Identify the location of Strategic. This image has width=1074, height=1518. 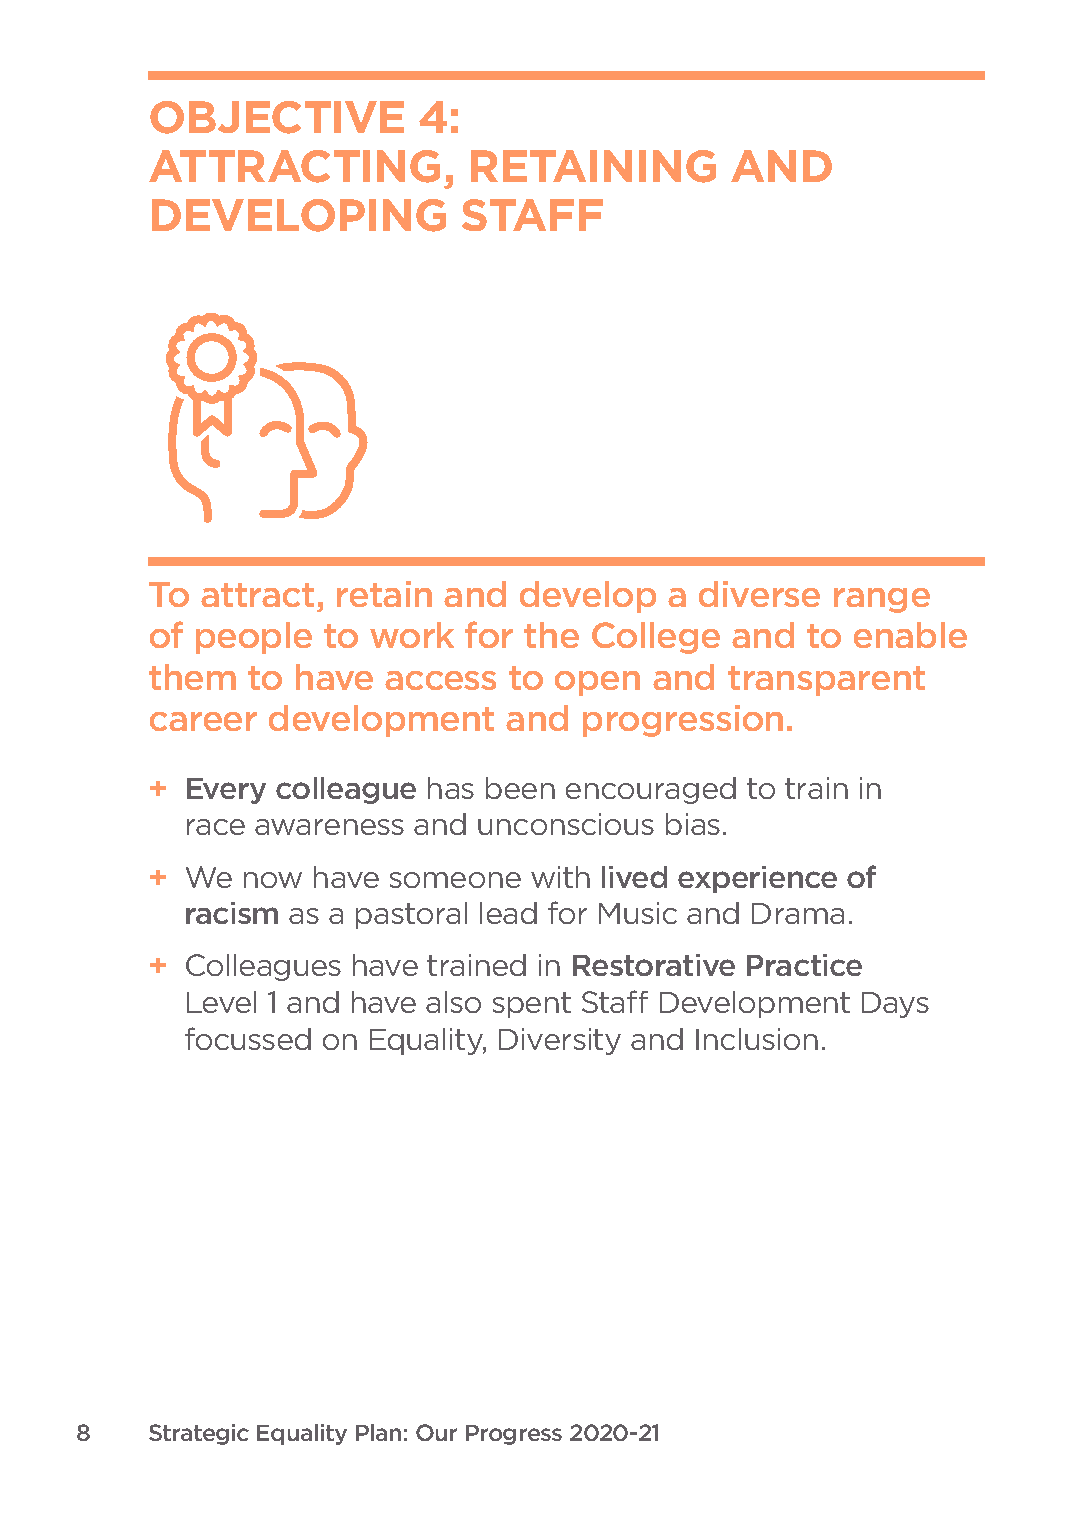
(199, 1434).
